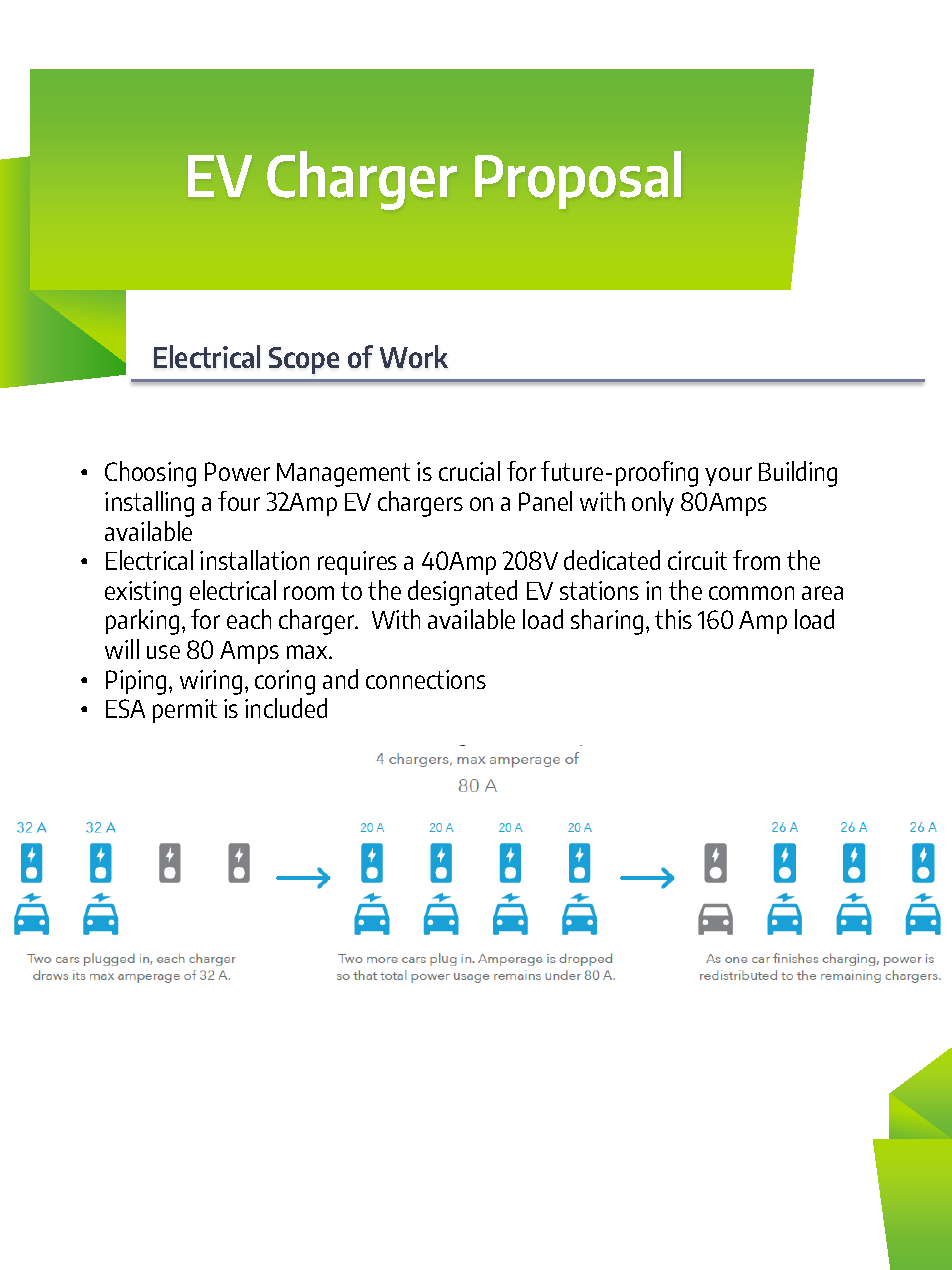  What do you see at coordinates (211, 682) in the screenshot?
I see `wiring` at bounding box center [211, 682].
